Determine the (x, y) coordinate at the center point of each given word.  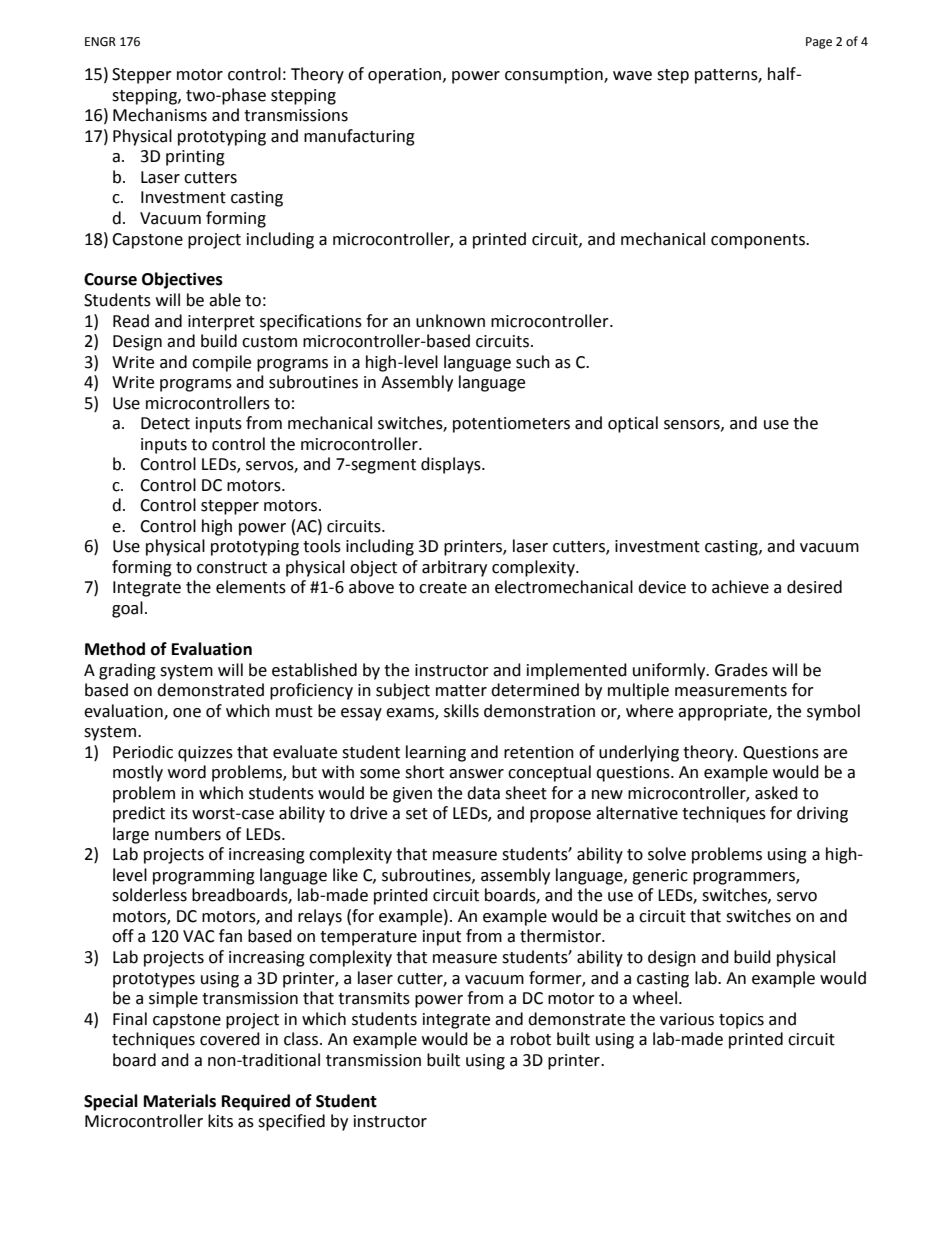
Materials (180, 1101)
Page (819, 43)
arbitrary (454, 568)
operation (406, 76)
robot (531, 1039)
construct (232, 568)
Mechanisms (160, 115)
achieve (740, 587)
